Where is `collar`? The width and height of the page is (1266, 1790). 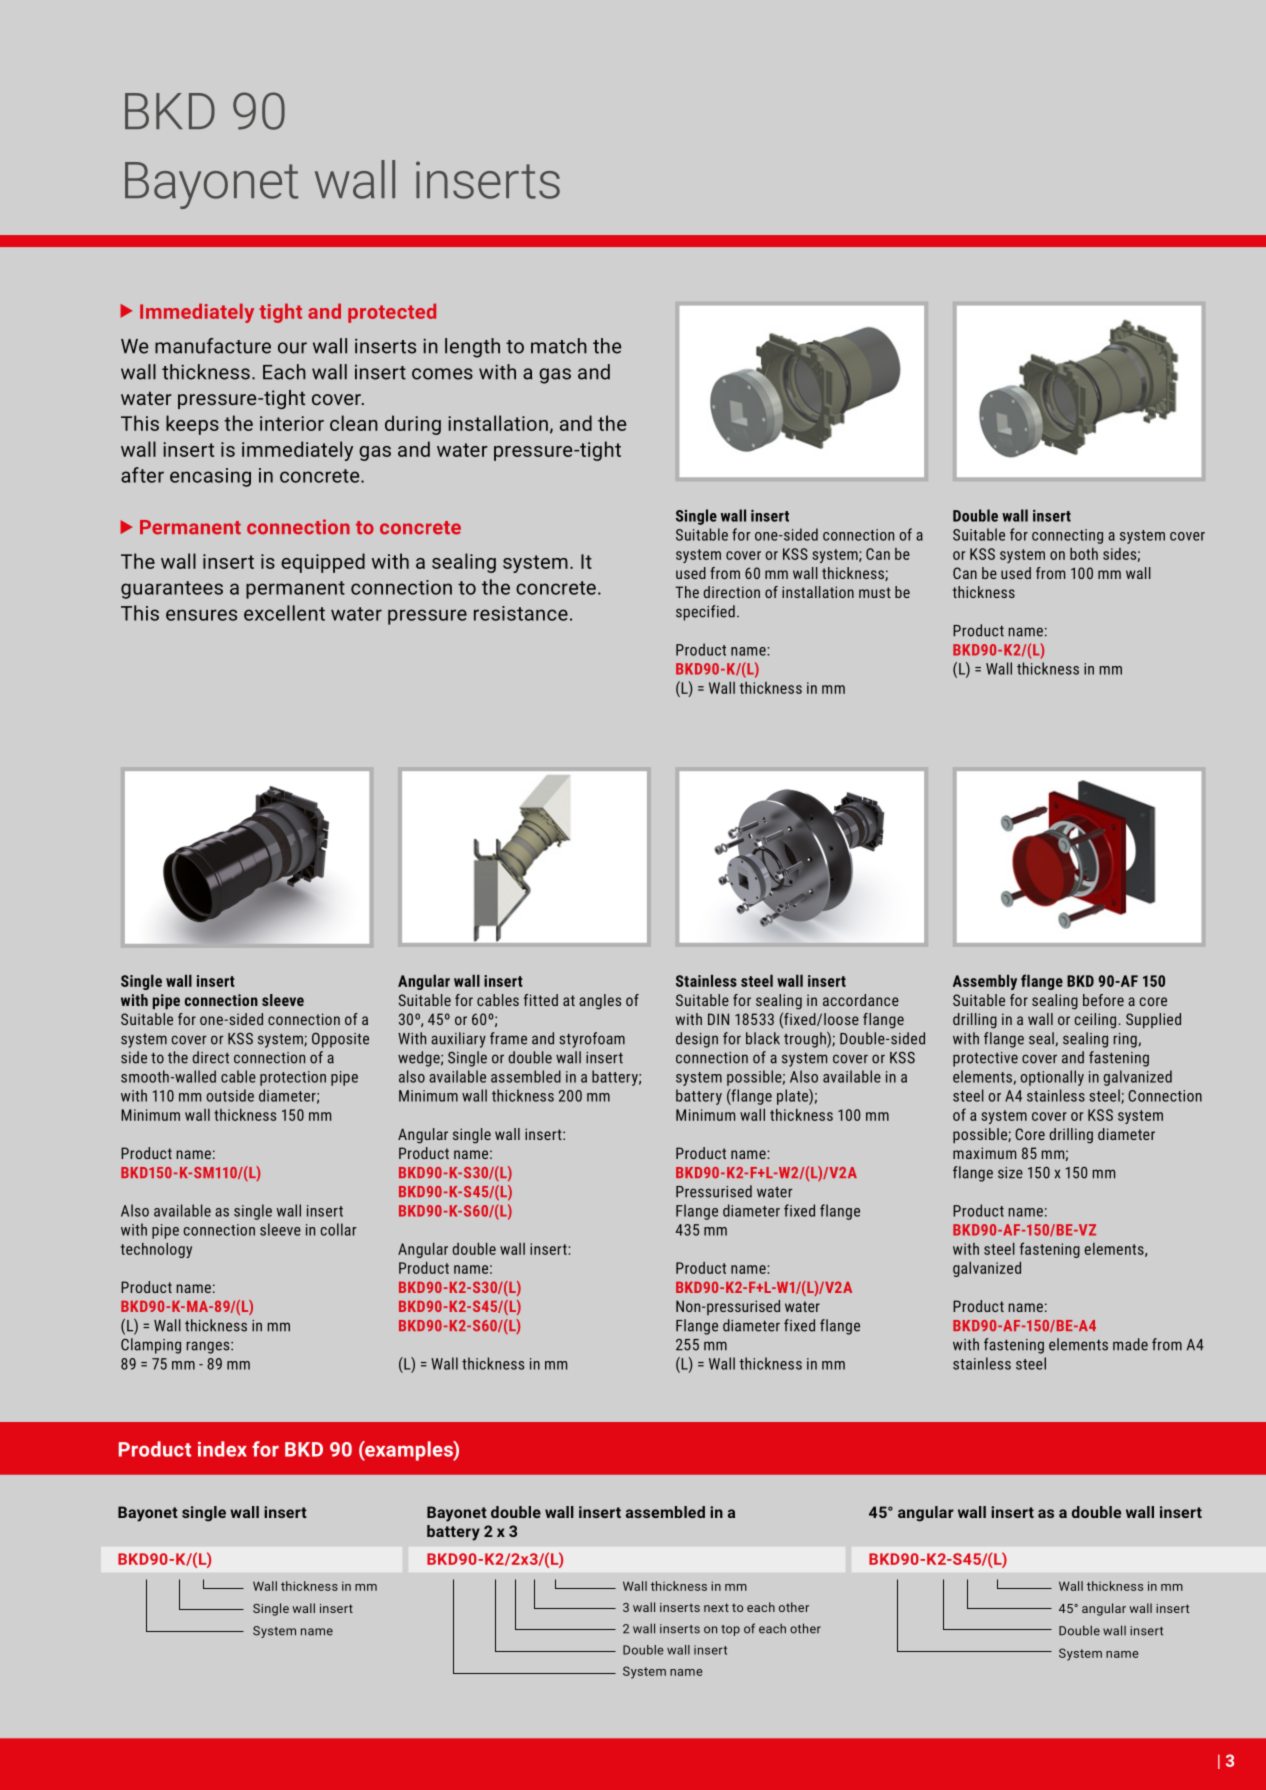
collar is located at coordinates (338, 1229).
